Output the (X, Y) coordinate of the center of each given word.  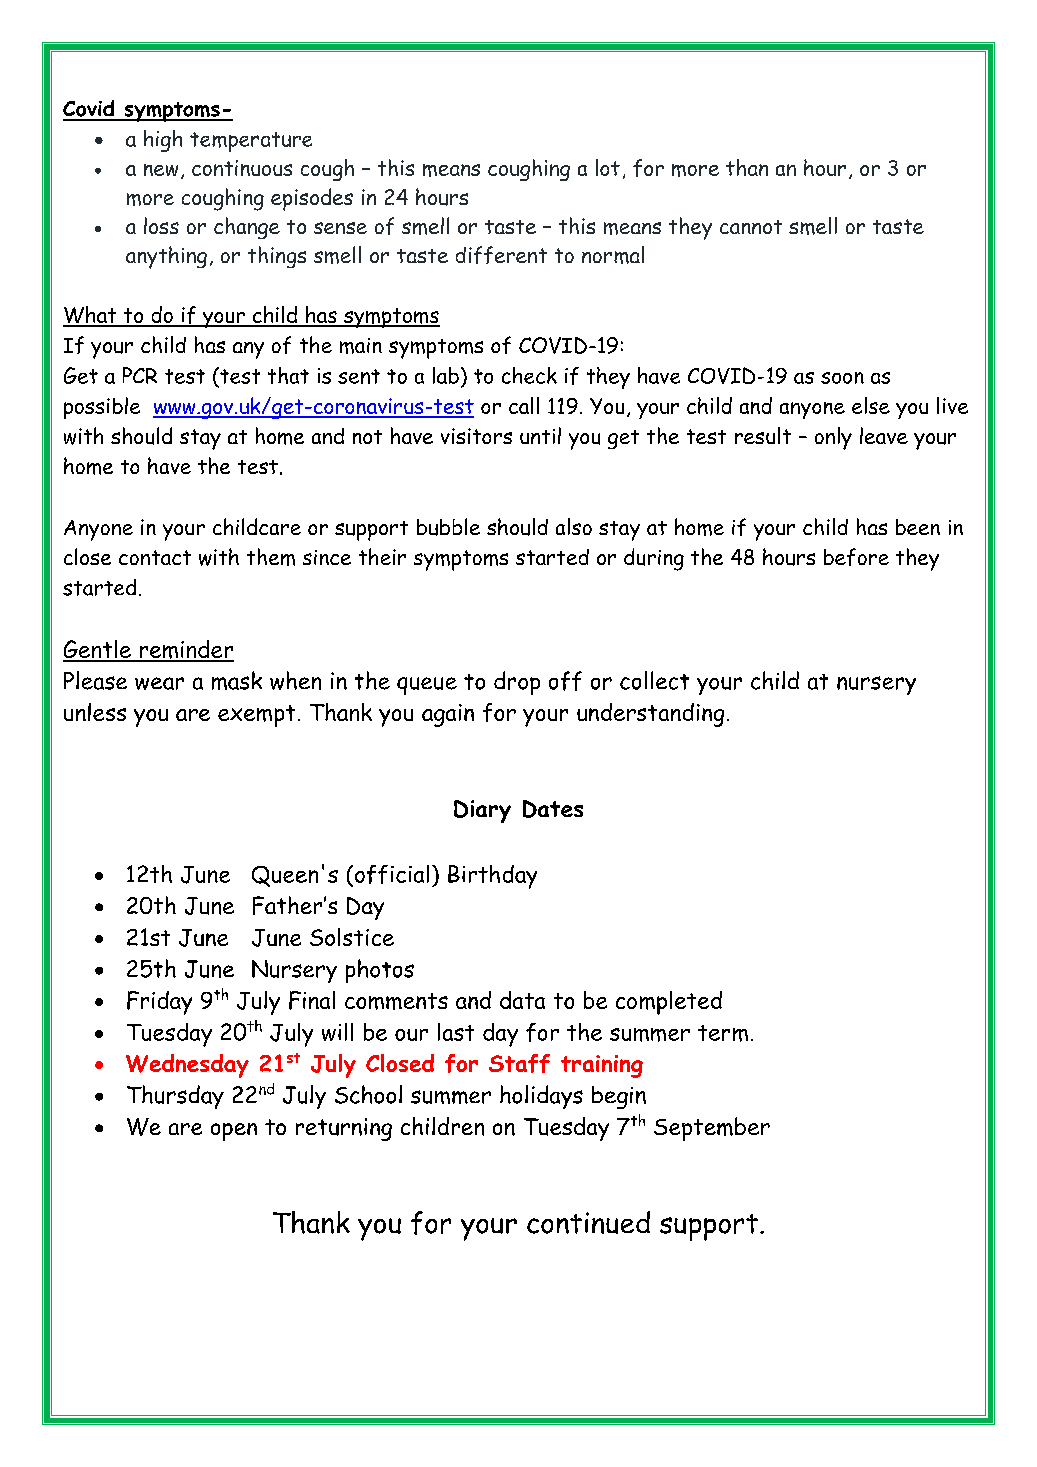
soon (842, 378)
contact (155, 557)
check (529, 375)
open (234, 1132)
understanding (650, 715)
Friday (159, 1003)
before (856, 557)
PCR (140, 375)
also (574, 526)
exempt (256, 716)
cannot (751, 227)
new (161, 170)
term (723, 1033)
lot (608, 167)
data (522, 1000)
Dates (553, 809)
